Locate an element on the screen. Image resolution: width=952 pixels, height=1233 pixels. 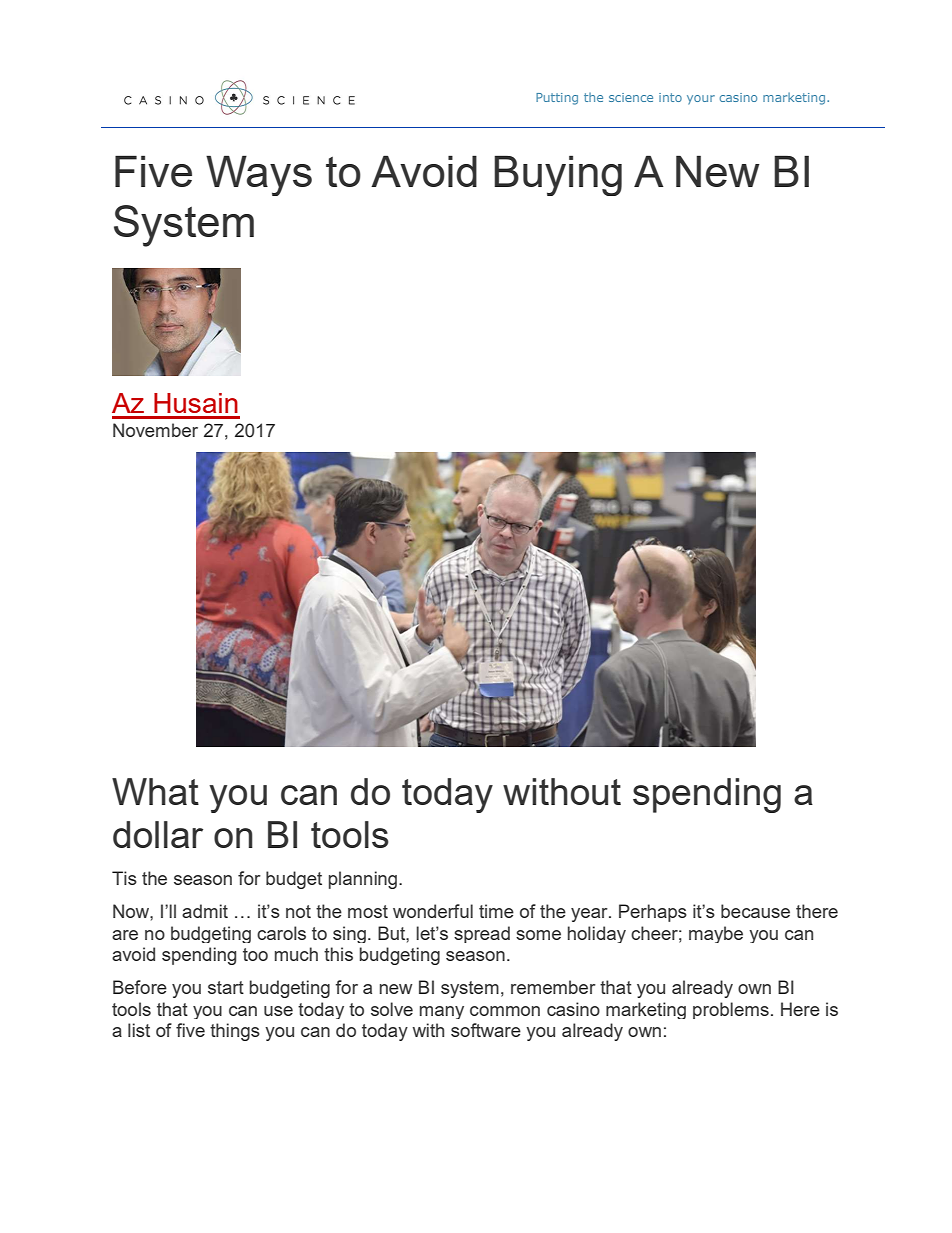
many is located at coordinates (442, 1012).
